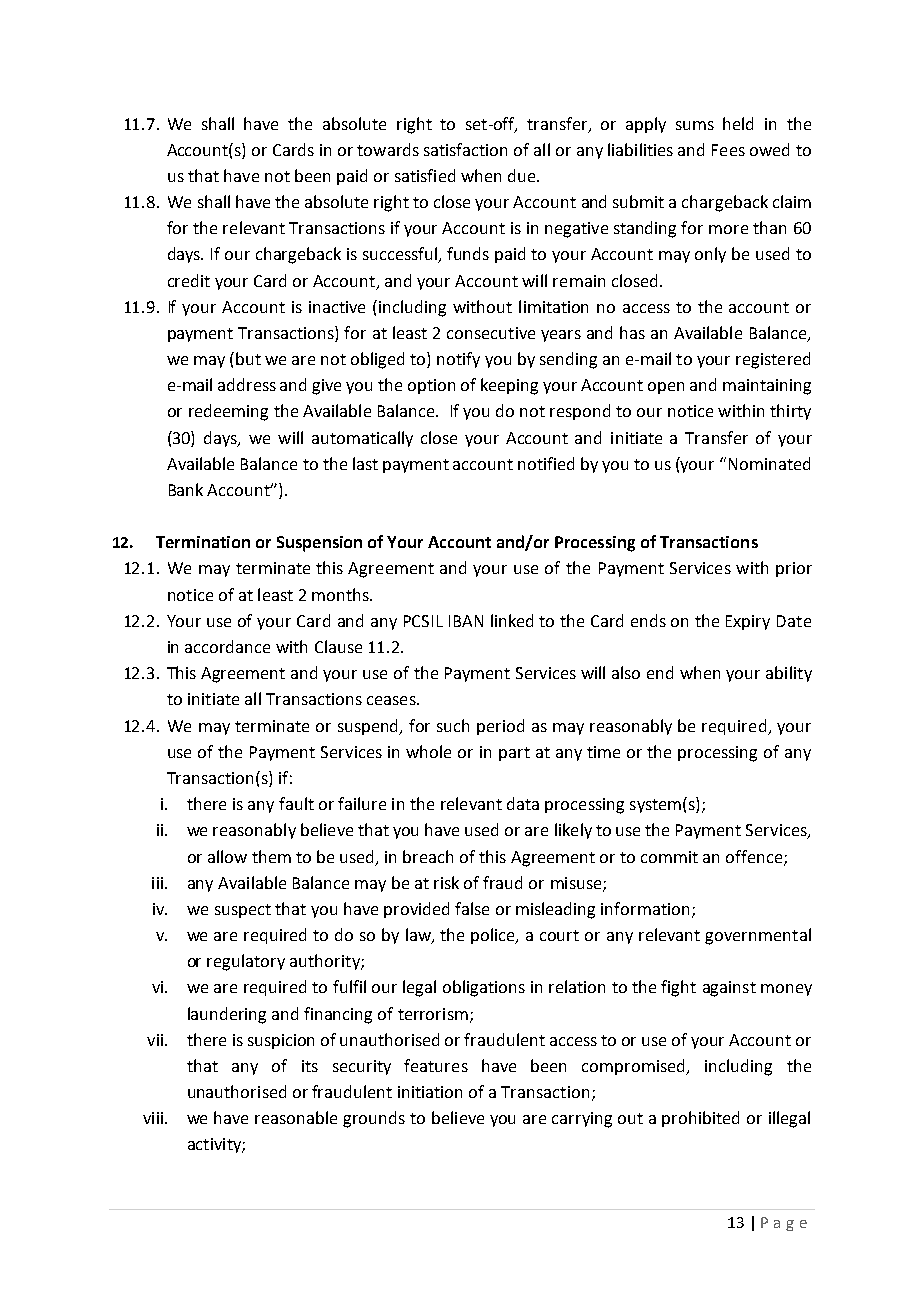 The width and height of the screenshot is (924, 1308). Describe the element at coordinates (465, 149) in the screenshot. I see `satisfaction` at that location.
